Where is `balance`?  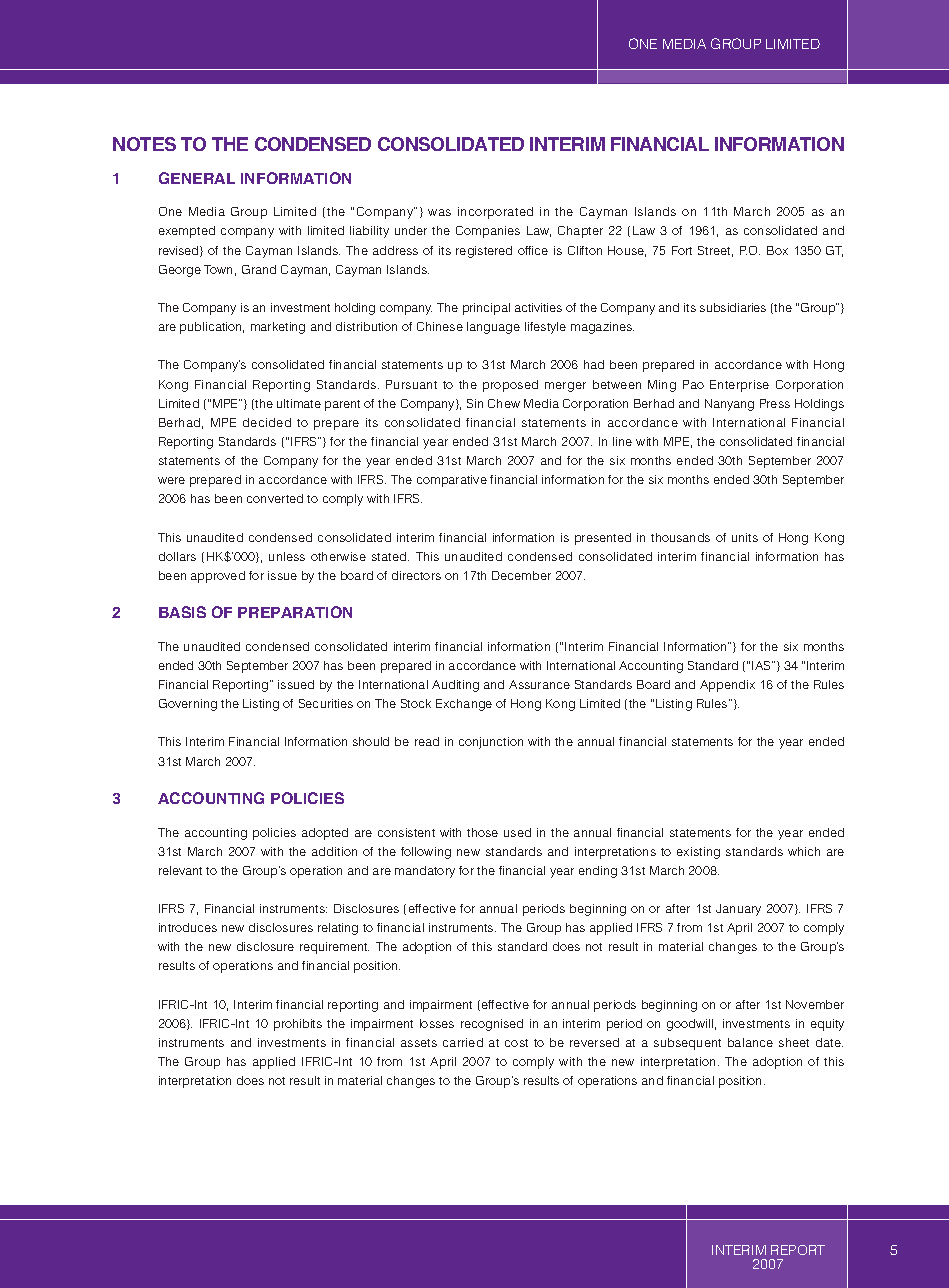 balance is located at coordinates (750, 1042).
